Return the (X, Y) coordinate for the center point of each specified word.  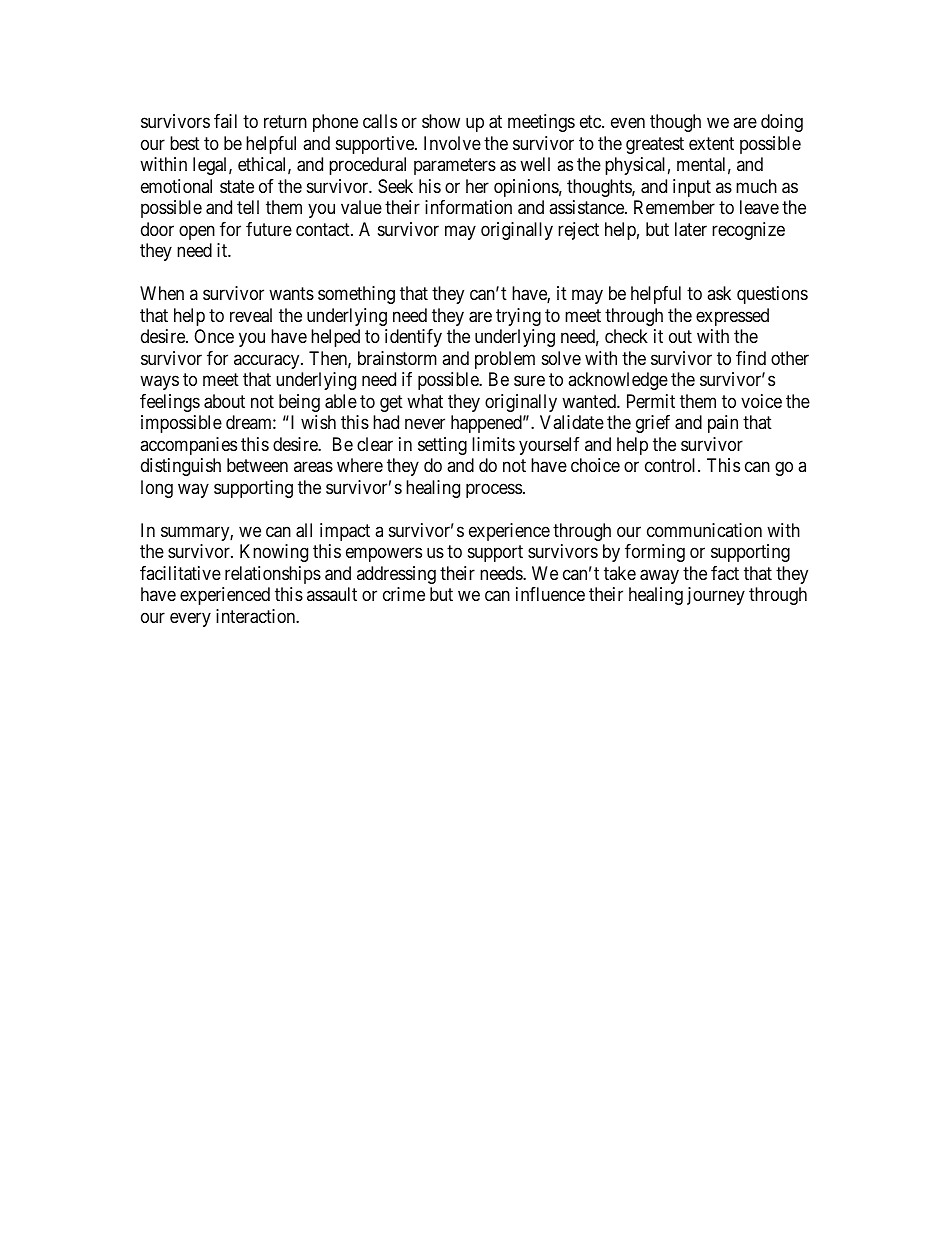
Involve (452, 143)
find (751, 358)
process (494, 490)
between (257, 465)
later (691, 229)
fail (225, 121)
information (468, 207)
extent (711, 143)
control (672, 465)
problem (505, 360)
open (197, 232)
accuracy (268, 361)
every (190, 619)
